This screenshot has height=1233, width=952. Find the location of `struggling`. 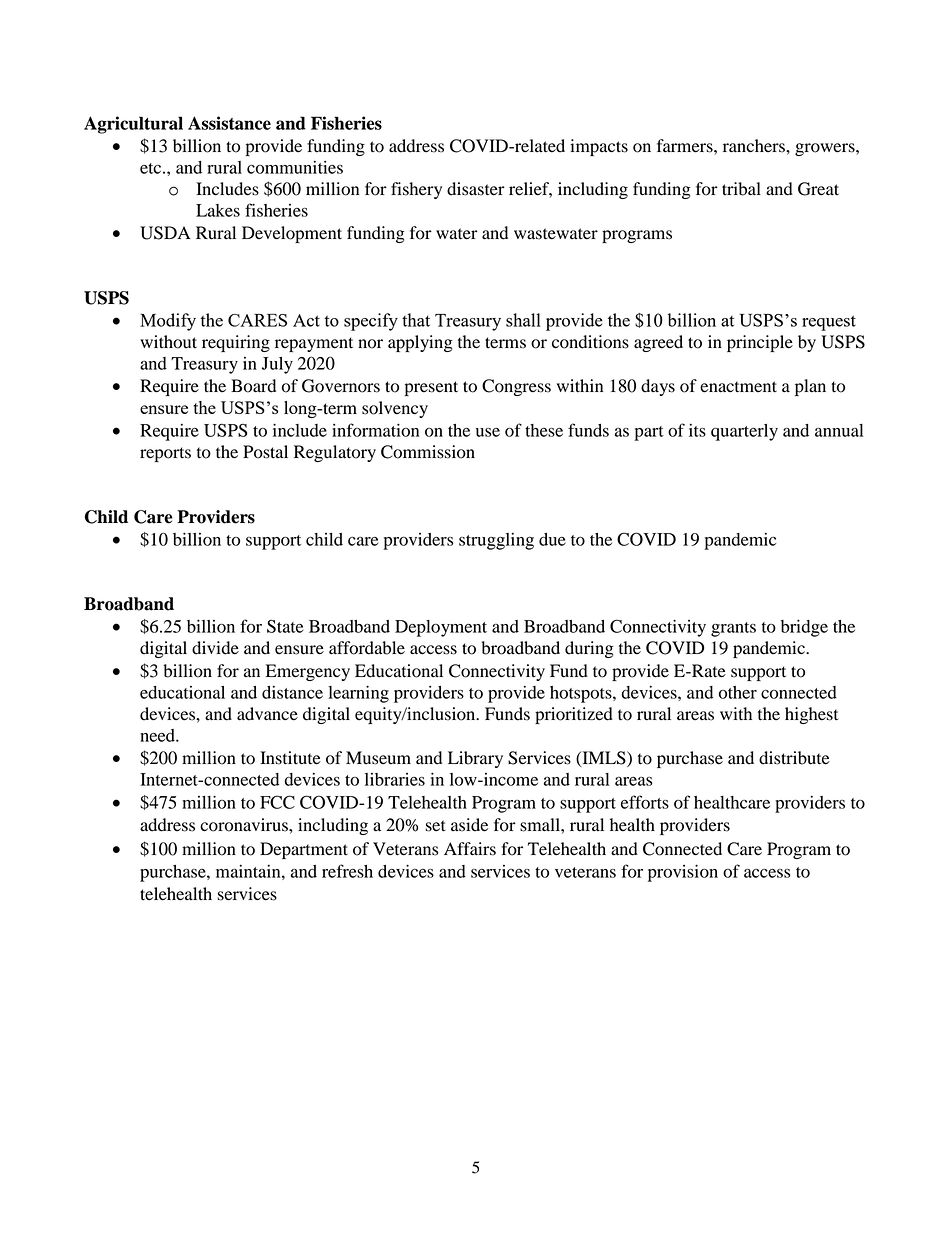

struggling is located at coordinates (496, 541).
